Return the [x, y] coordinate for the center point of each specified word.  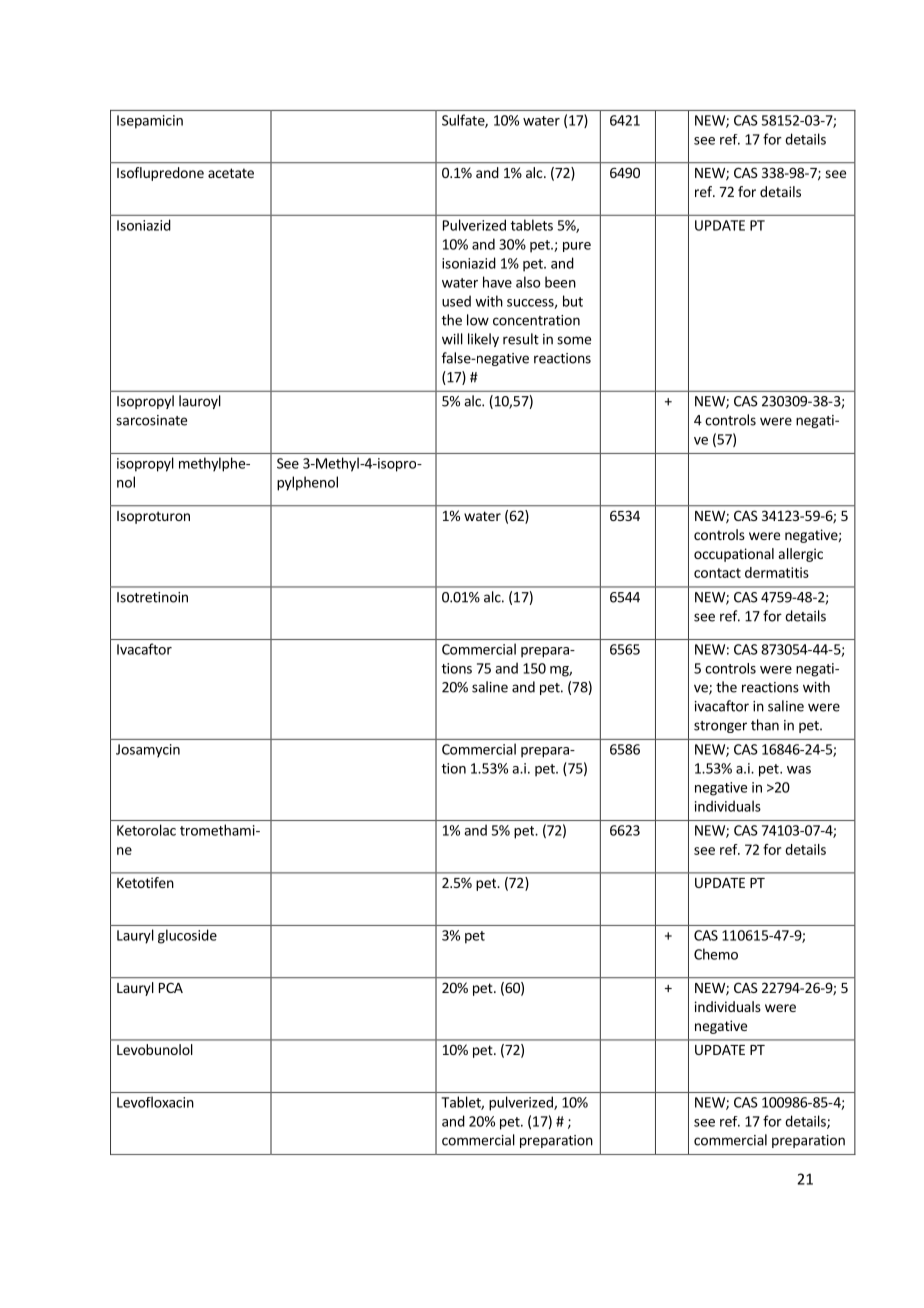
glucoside [187, 936]
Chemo [716, 954]
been [560, 282]
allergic [801, 555]
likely [483, 340]
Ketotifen [145, 882]
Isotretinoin [152, 597]
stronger [720, 727]
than [765, 725]
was [799, 770]
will [452, 339]
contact [717, 573]
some [574, 340]
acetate [231, 173]
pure [577, 247]
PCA [171, 988]
